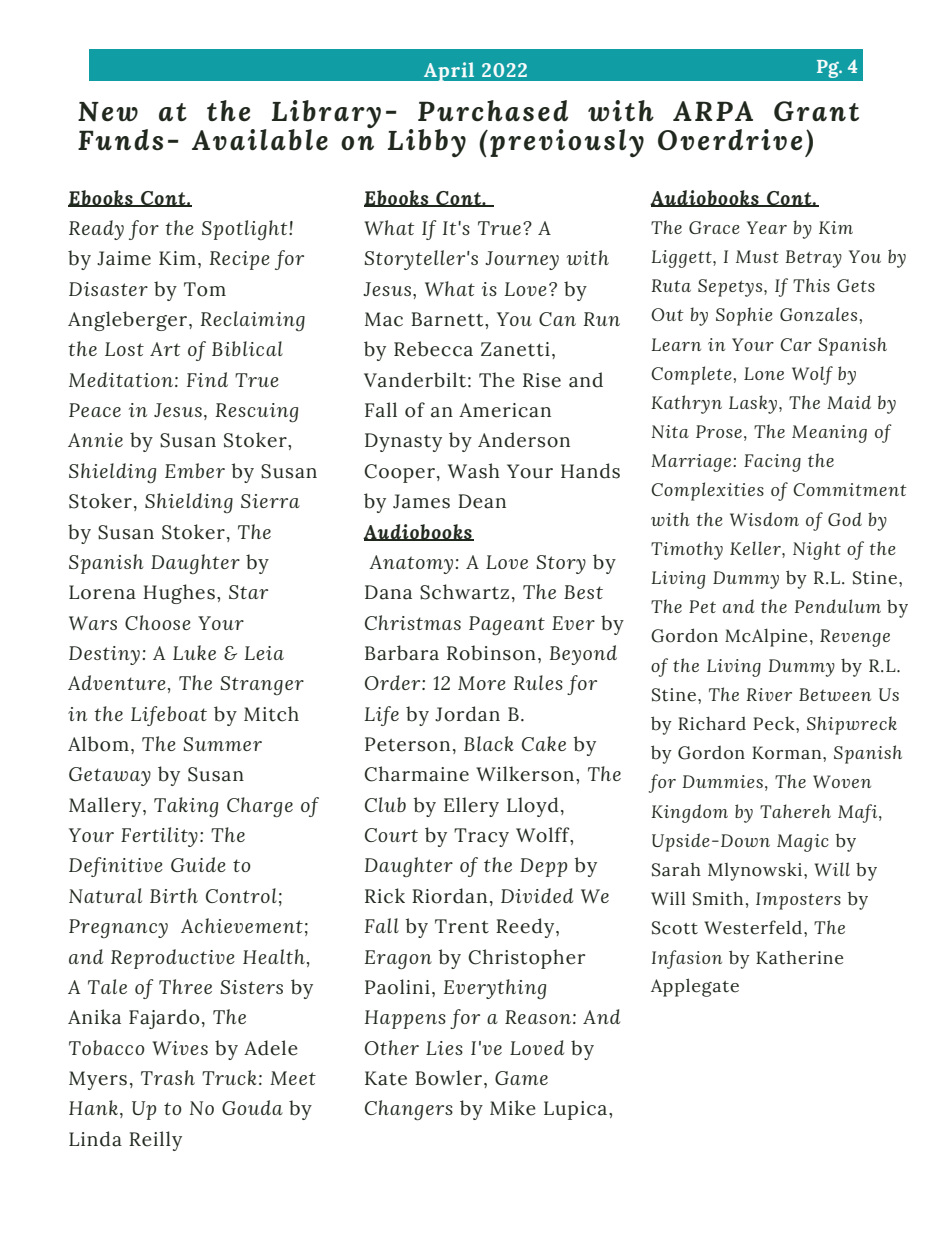  What do you see at coordinates (427, 143) in the screenshot?
I see `Libby` at bounding box center [427, 143].
